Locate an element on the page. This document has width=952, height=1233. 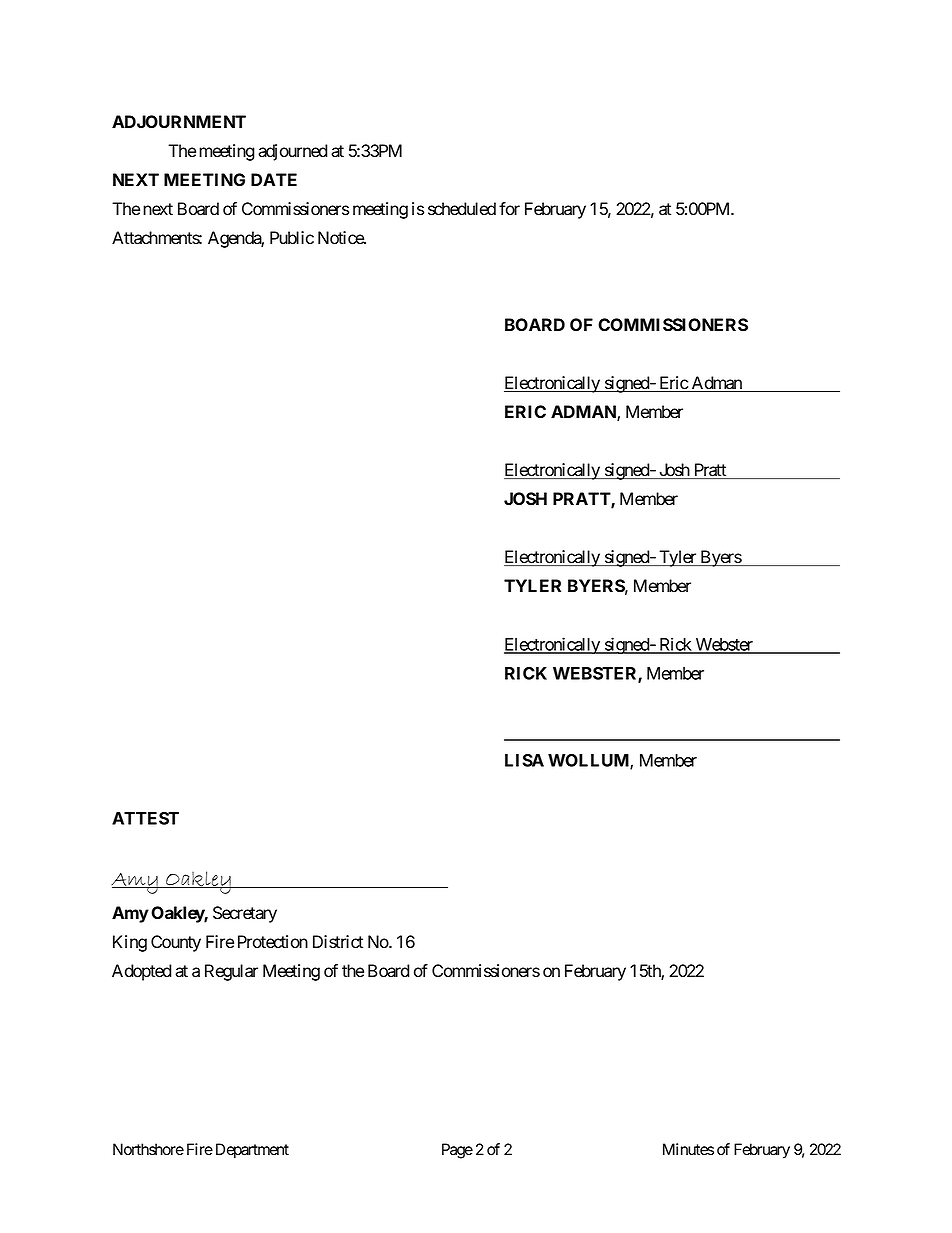
Notice is located at coordinates (341, 238).
